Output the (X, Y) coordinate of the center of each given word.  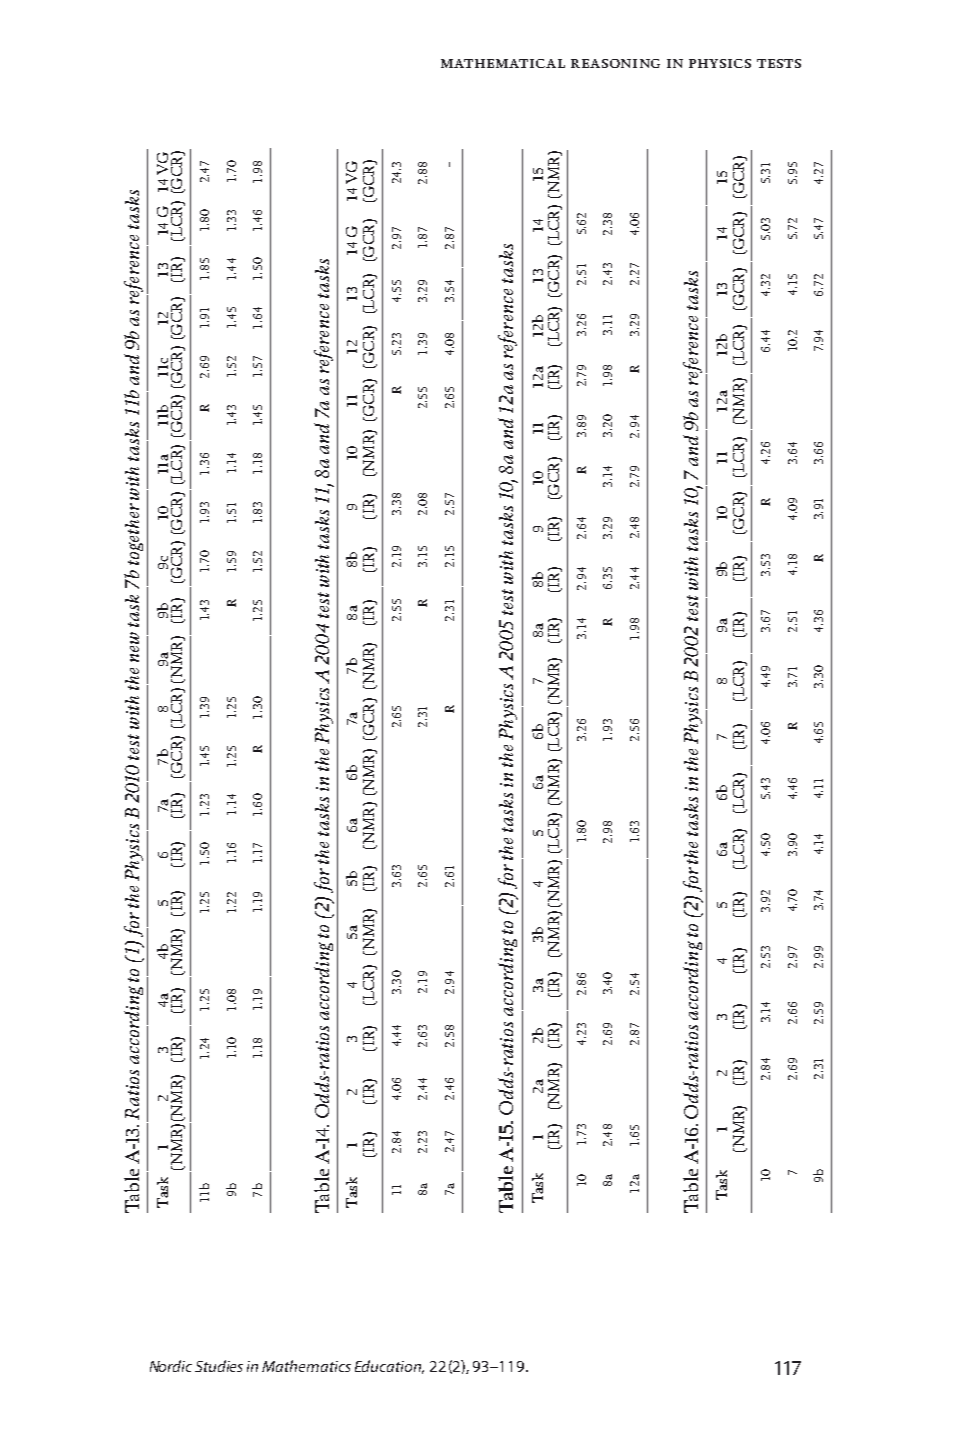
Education (389, 1367)
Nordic (171, 1366)
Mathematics (306, 1366)
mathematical (503, 63)
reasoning (615, 63)
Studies (219, 1366)
